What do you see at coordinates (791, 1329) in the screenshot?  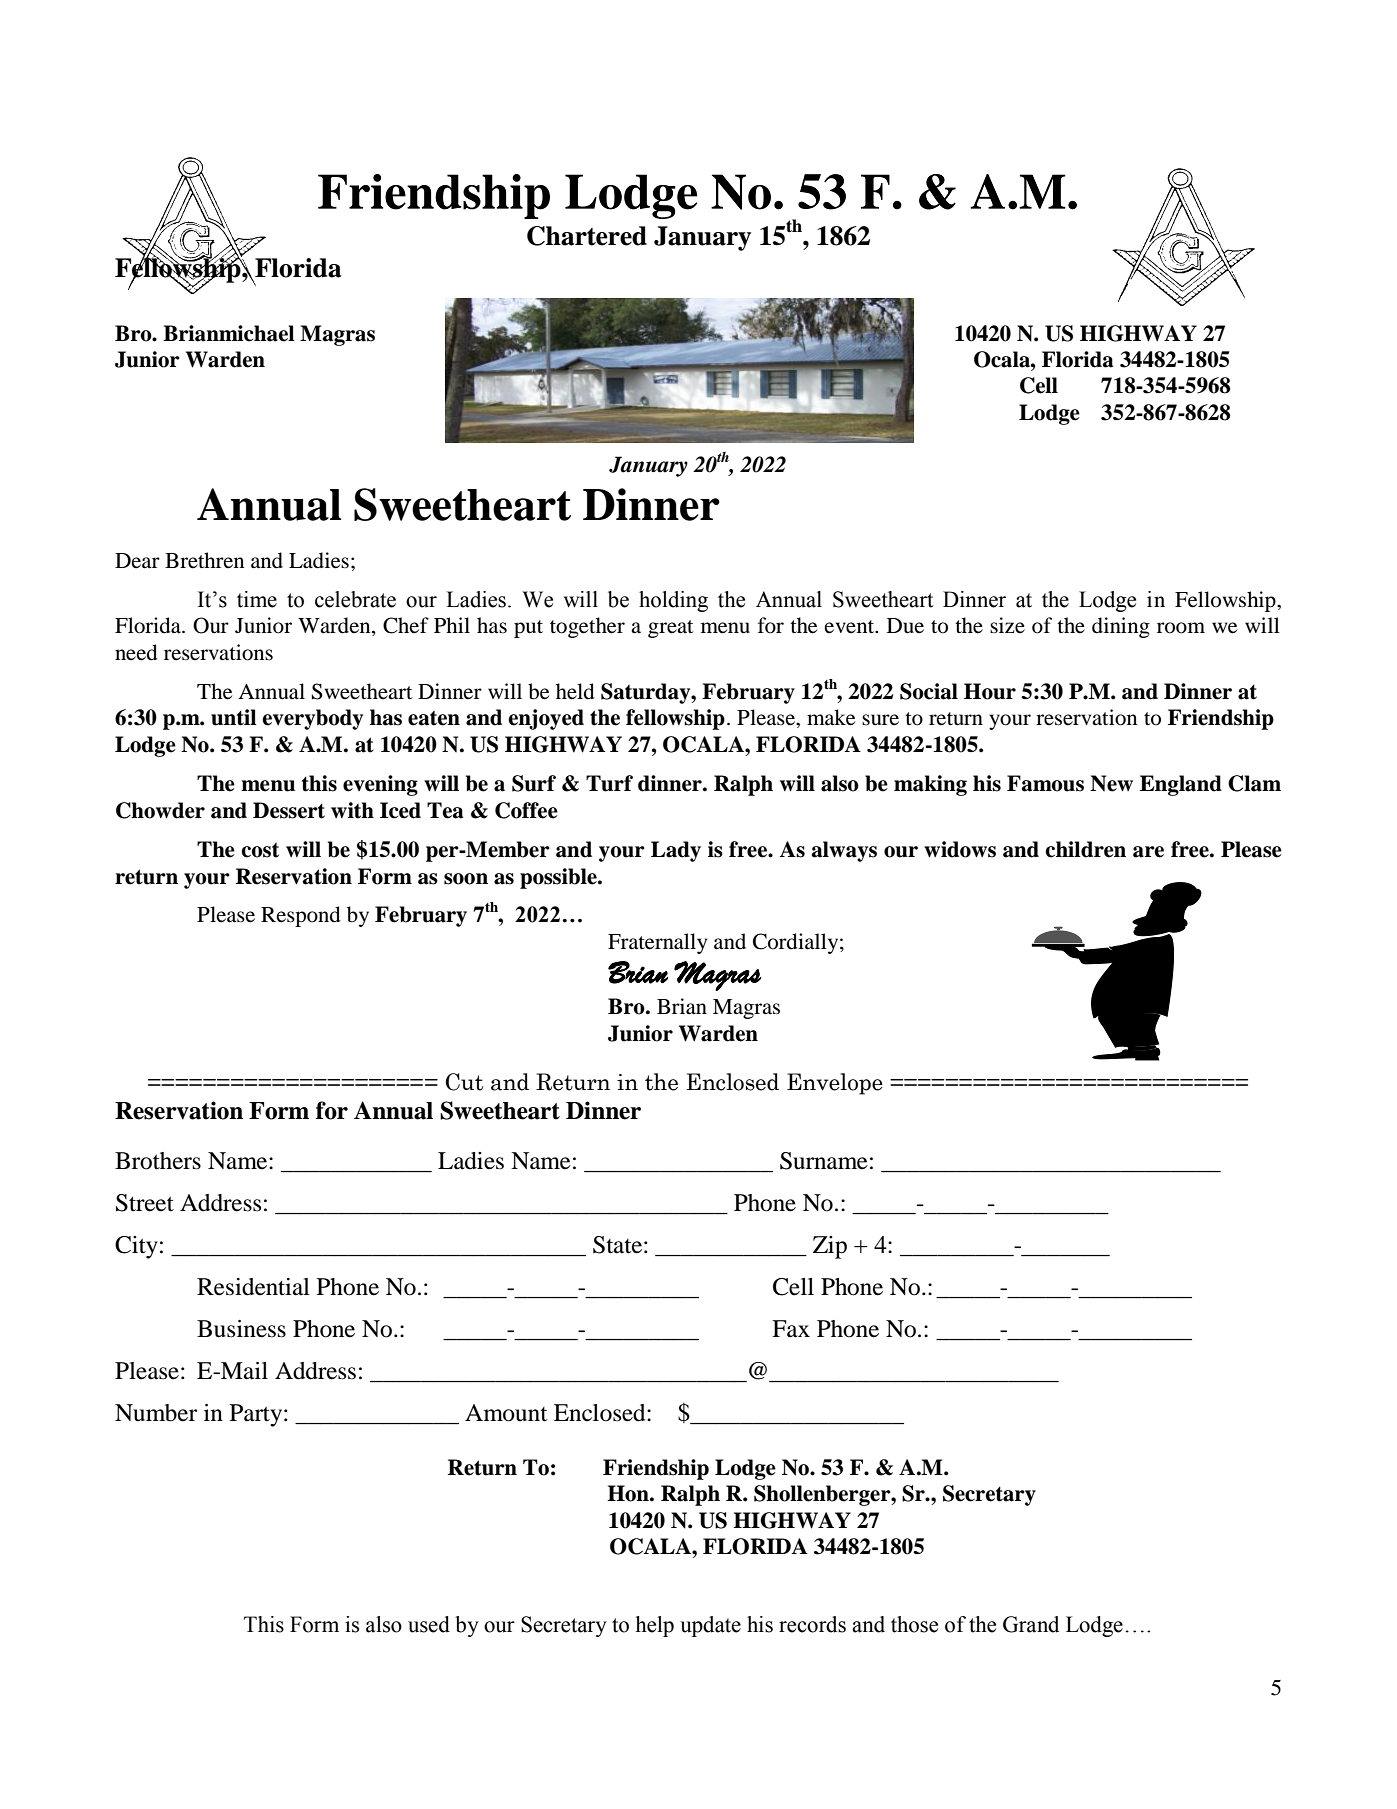 I see `Fax` at bounding box center [791, 1329].
